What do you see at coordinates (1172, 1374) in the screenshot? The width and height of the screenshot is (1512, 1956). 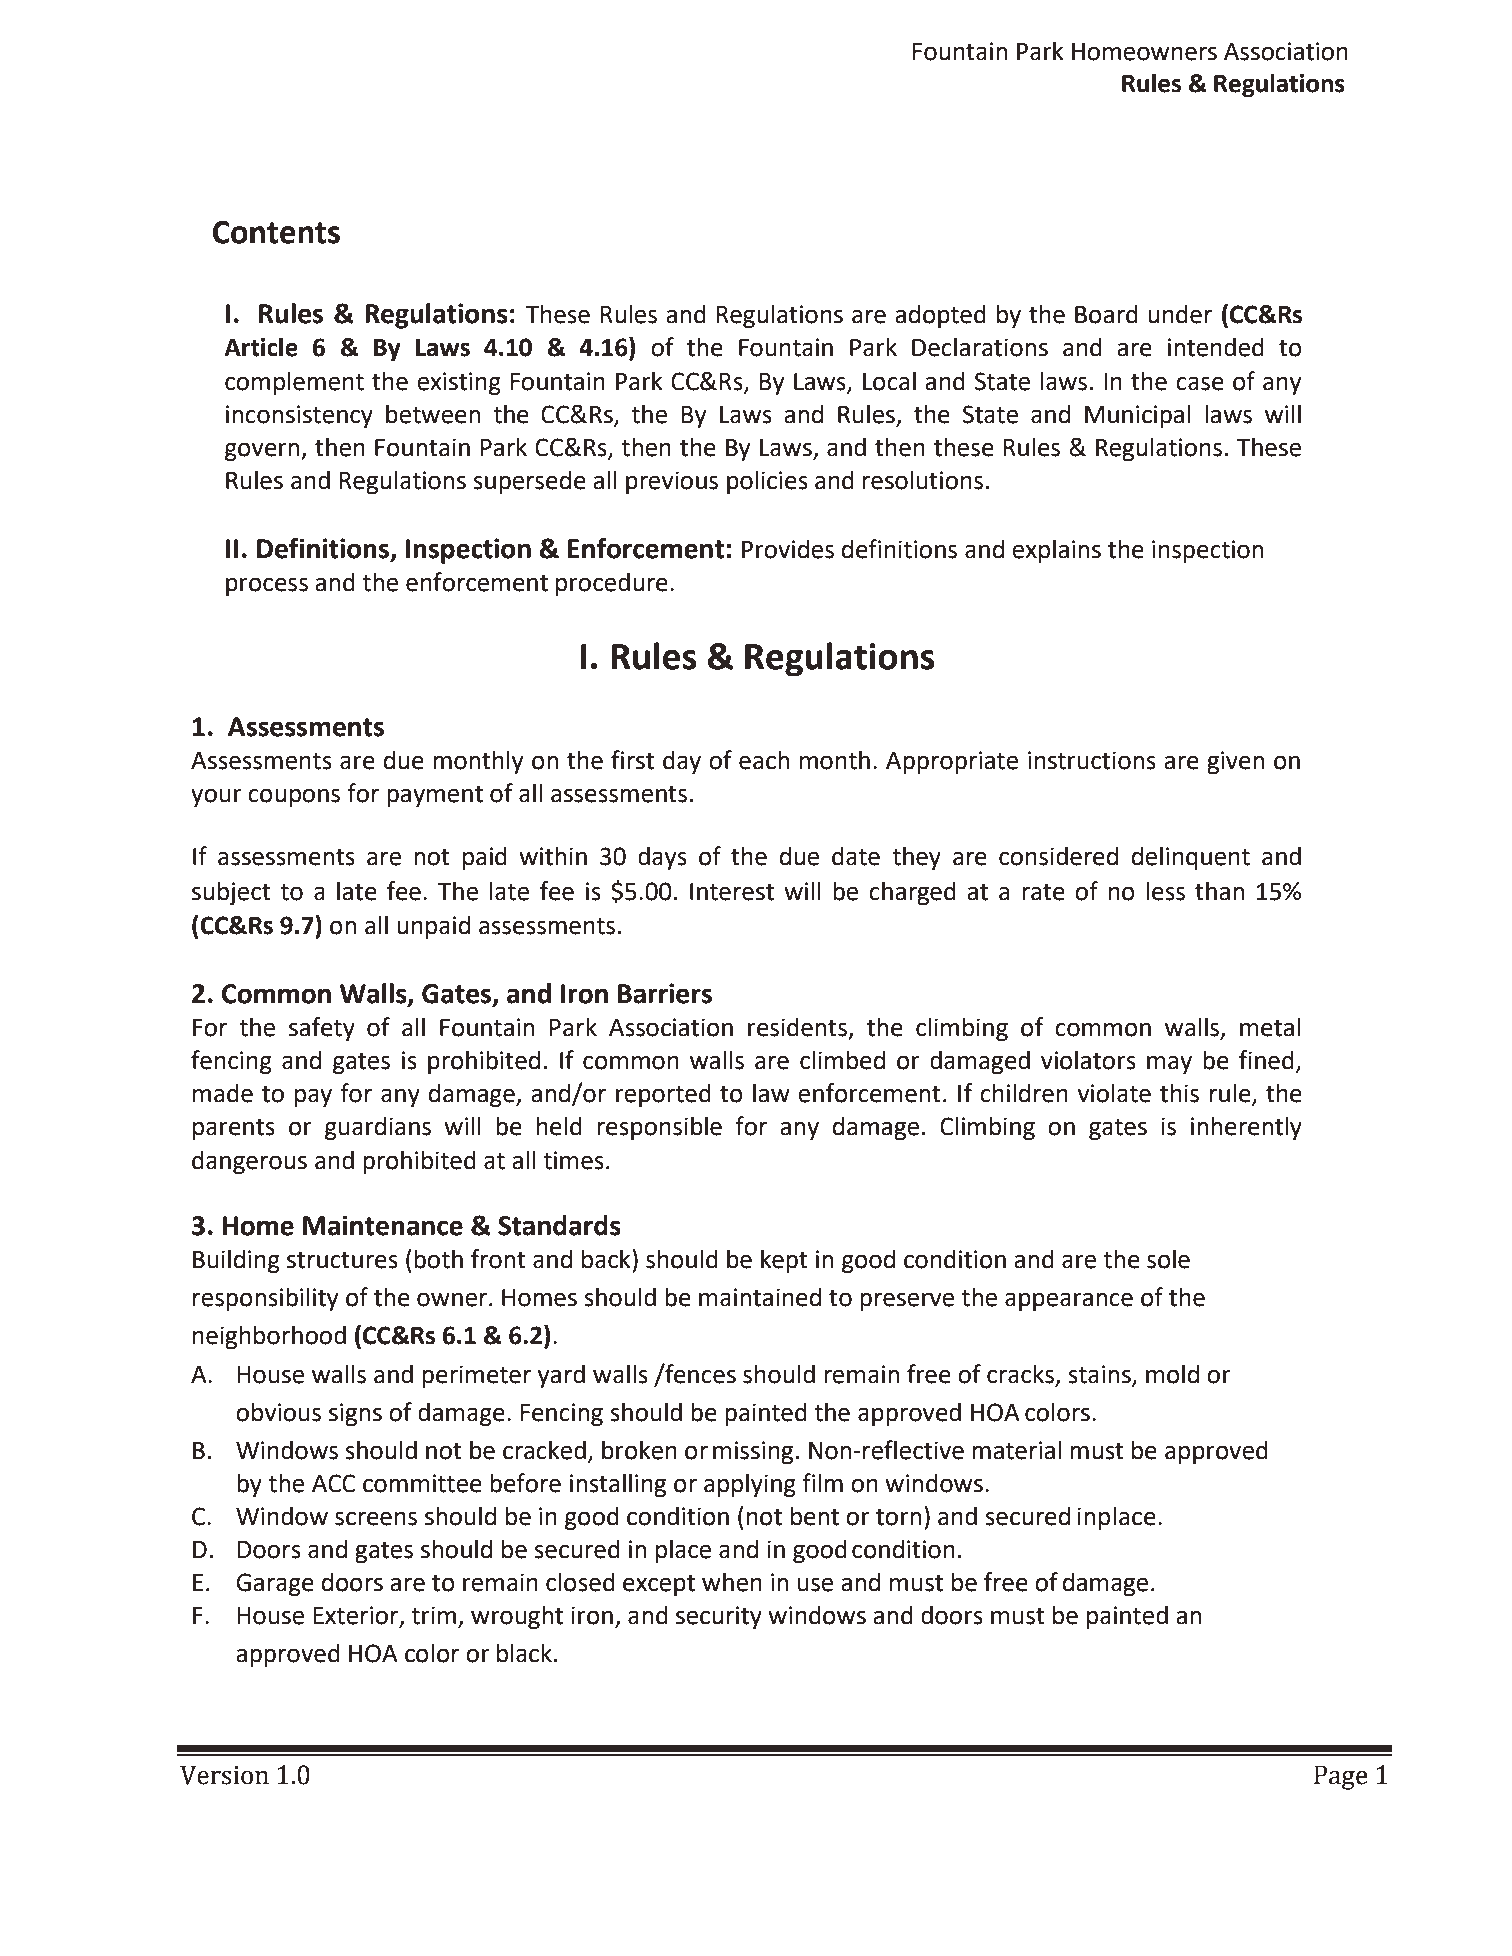 I see `mold` at bounding box center [1172, 1374].
